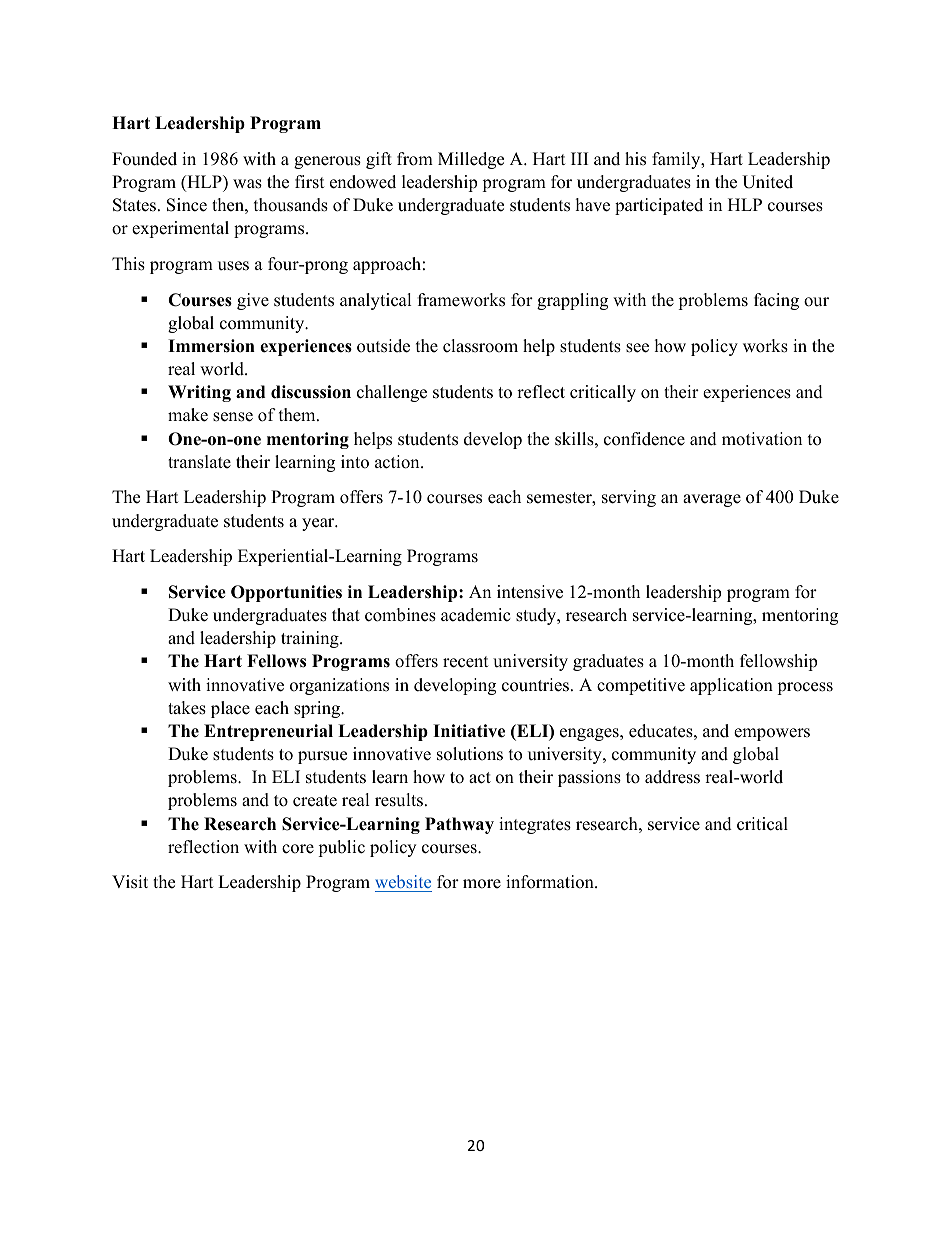 The width and height of the screenshot is (952, 1233). Describe the element at coordinates (415, 159) in the screenshot. I see `from` at that location.
